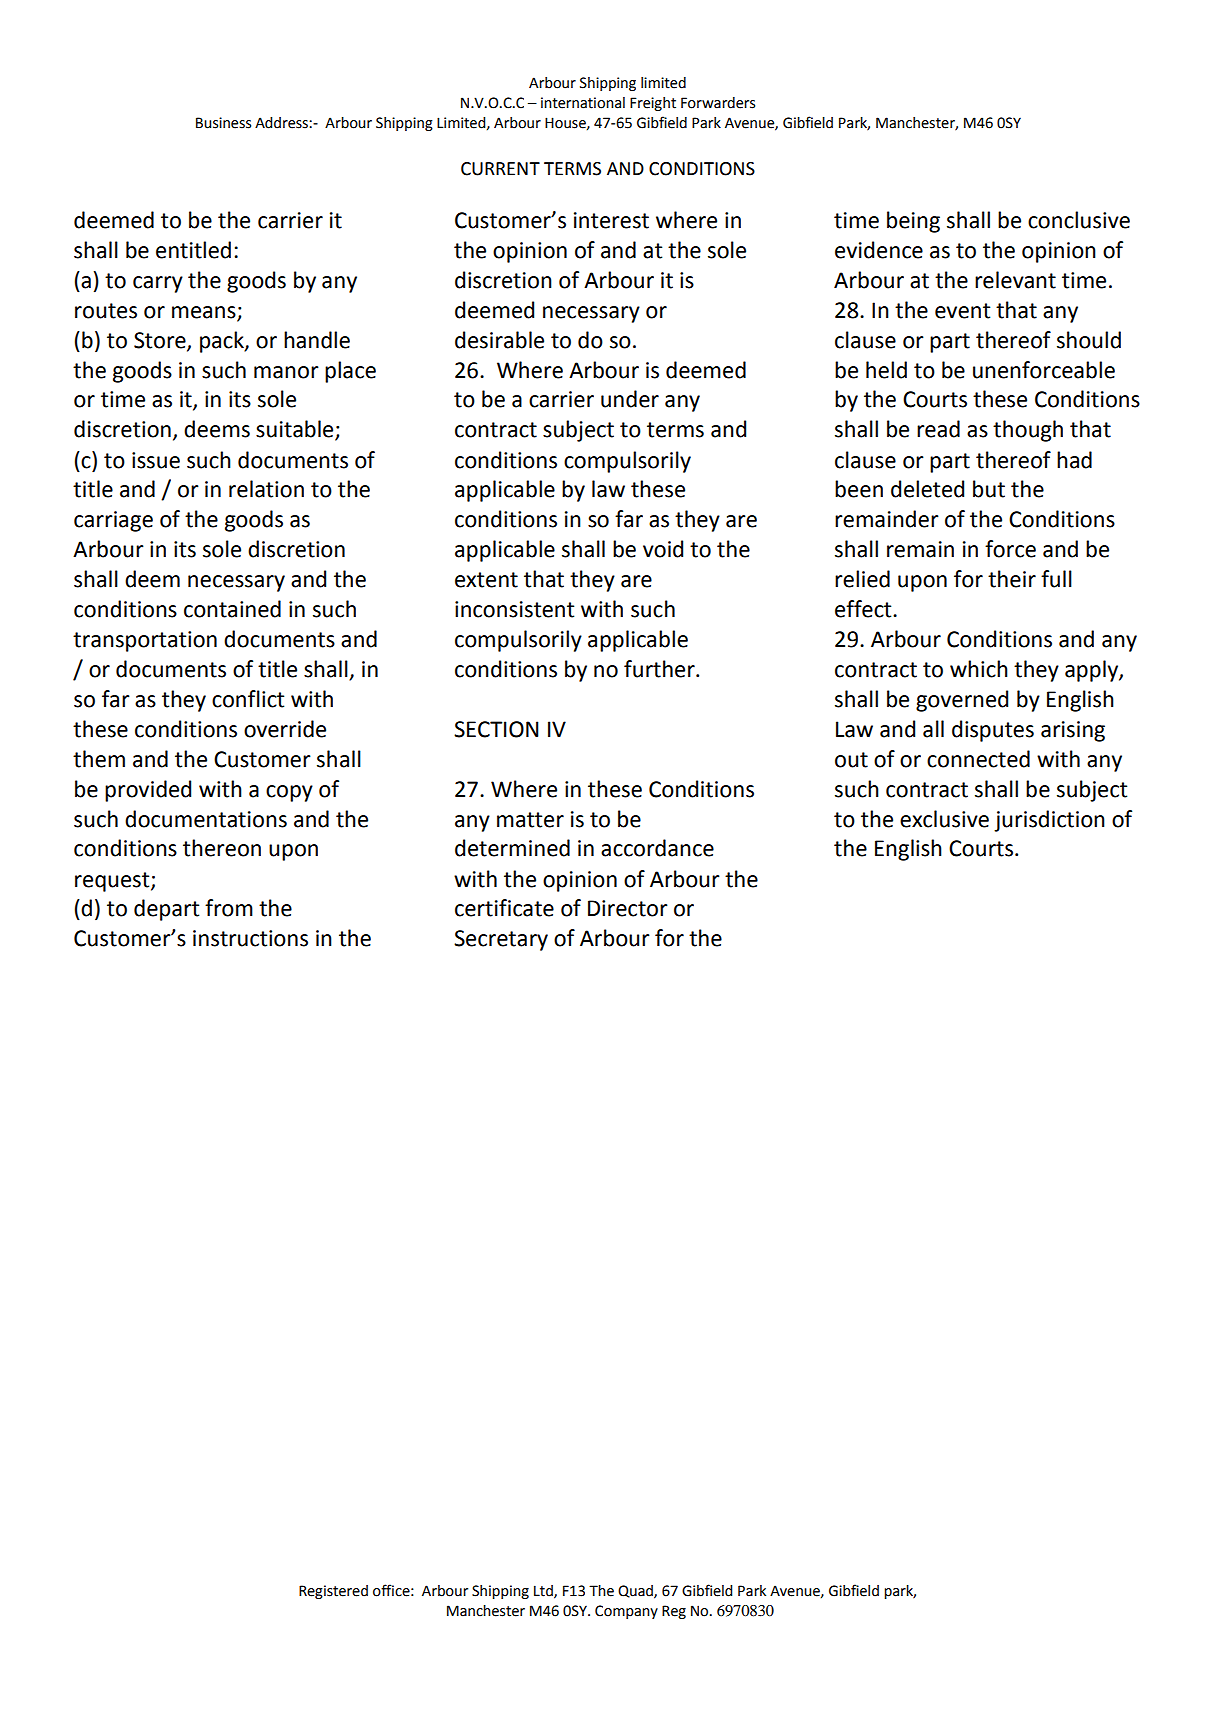 The width and height of the screenshot is (1216, 1720). I want to click on exclusive, so click(944, 819).
